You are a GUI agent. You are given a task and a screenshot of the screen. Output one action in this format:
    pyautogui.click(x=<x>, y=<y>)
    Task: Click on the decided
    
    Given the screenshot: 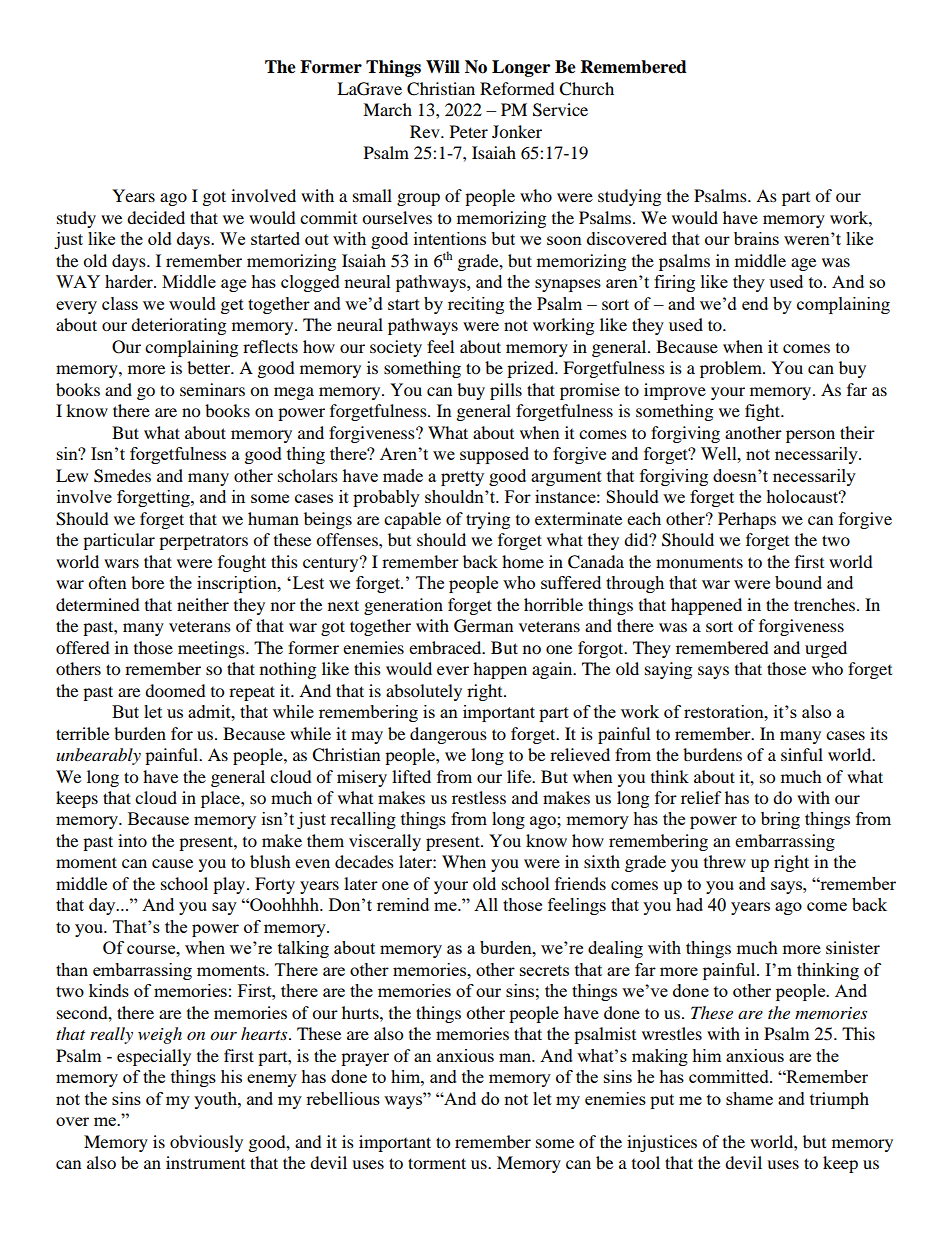 What is the action you would take?
    pyautogui.click(x=156, y=217)
